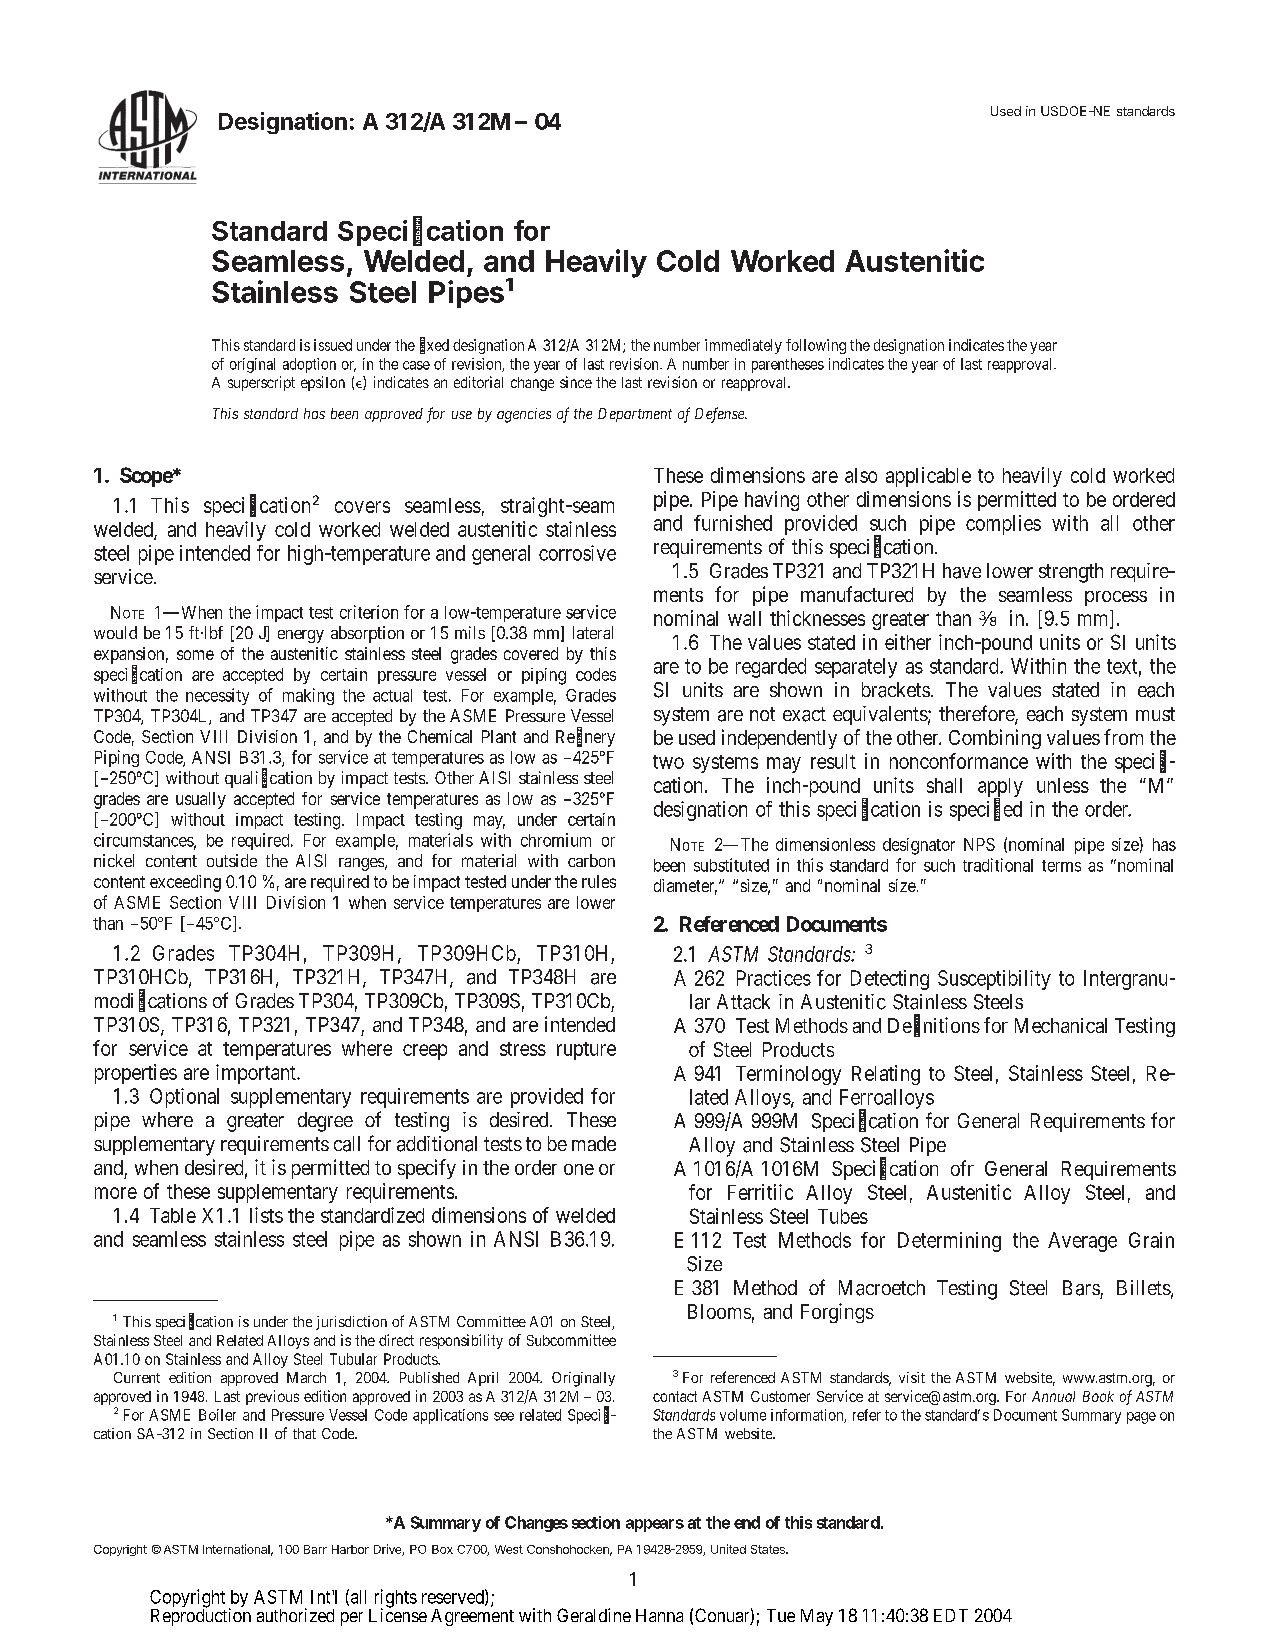  Describe the element at coordinates (201, 1616) in the page. I see `Reproduction` at that location.
